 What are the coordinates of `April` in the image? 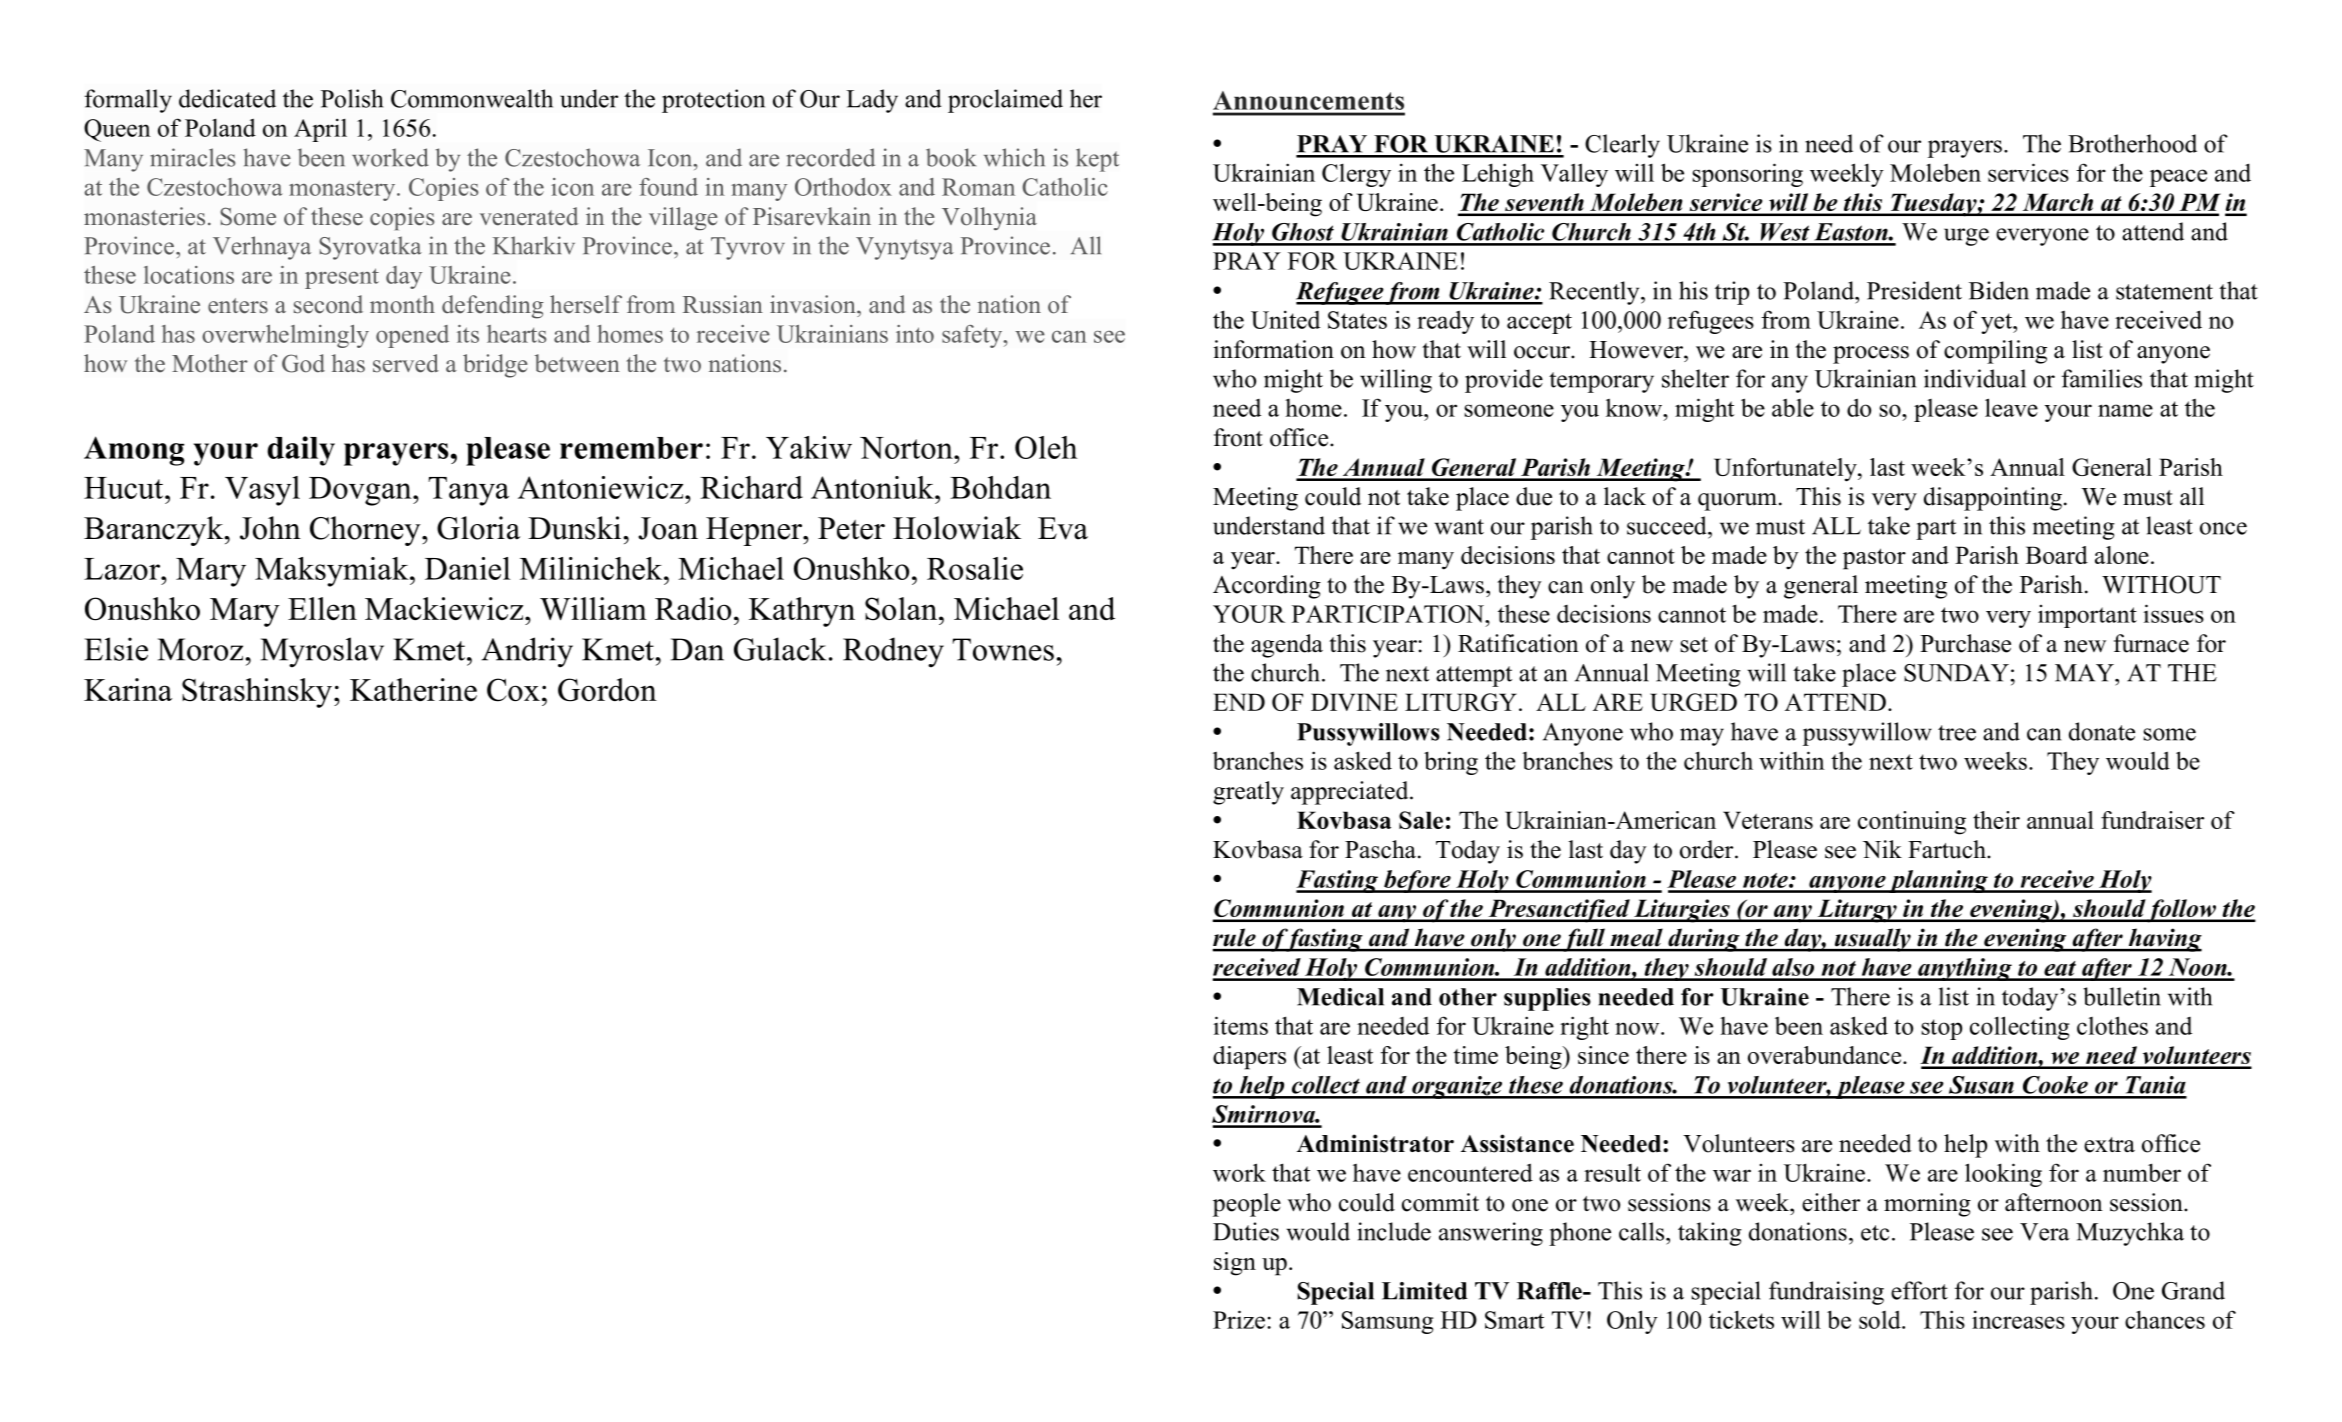 It's located at (320, 130).
